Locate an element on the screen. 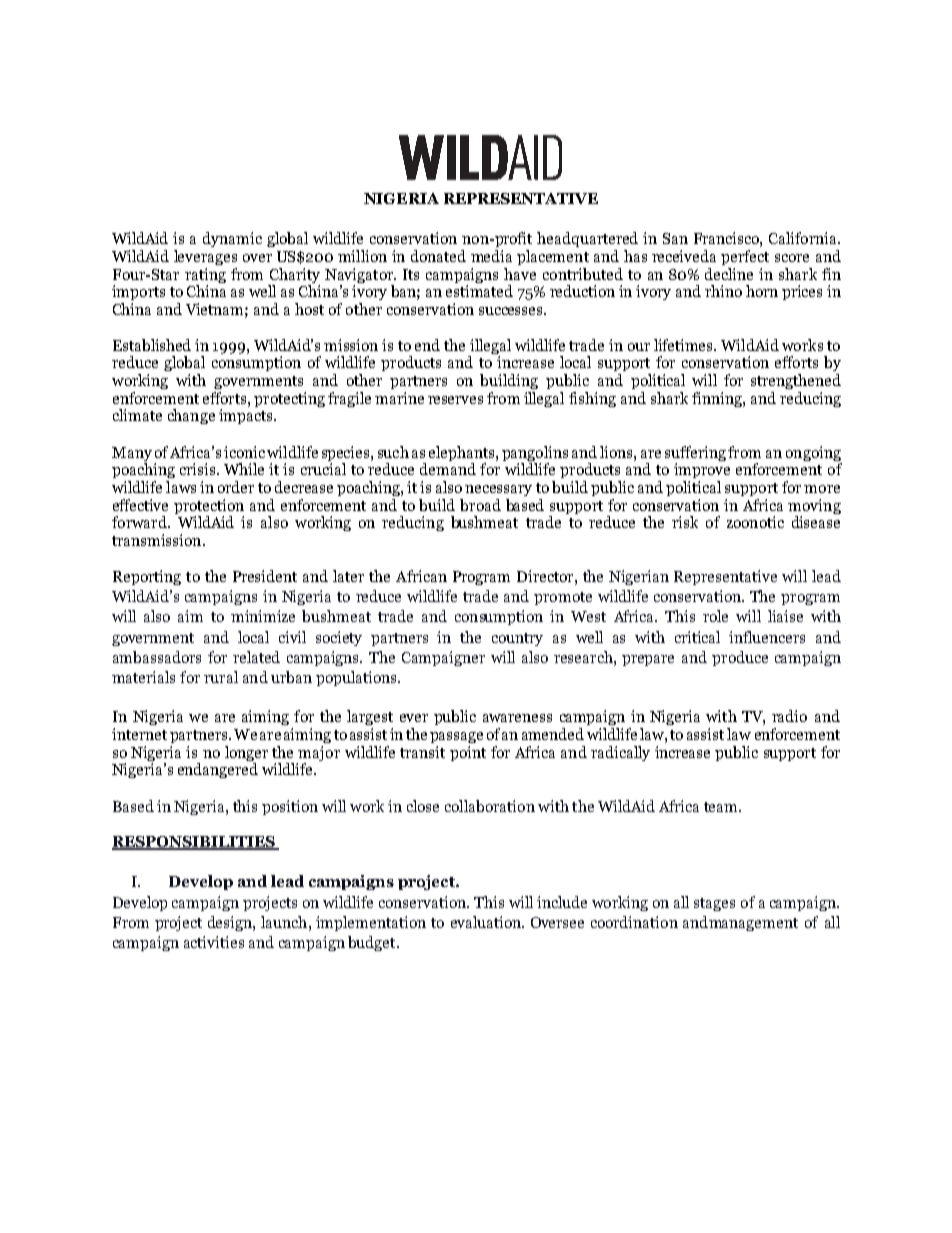 The image size is (952, 1233). role is located at coordinates (715, 616).
